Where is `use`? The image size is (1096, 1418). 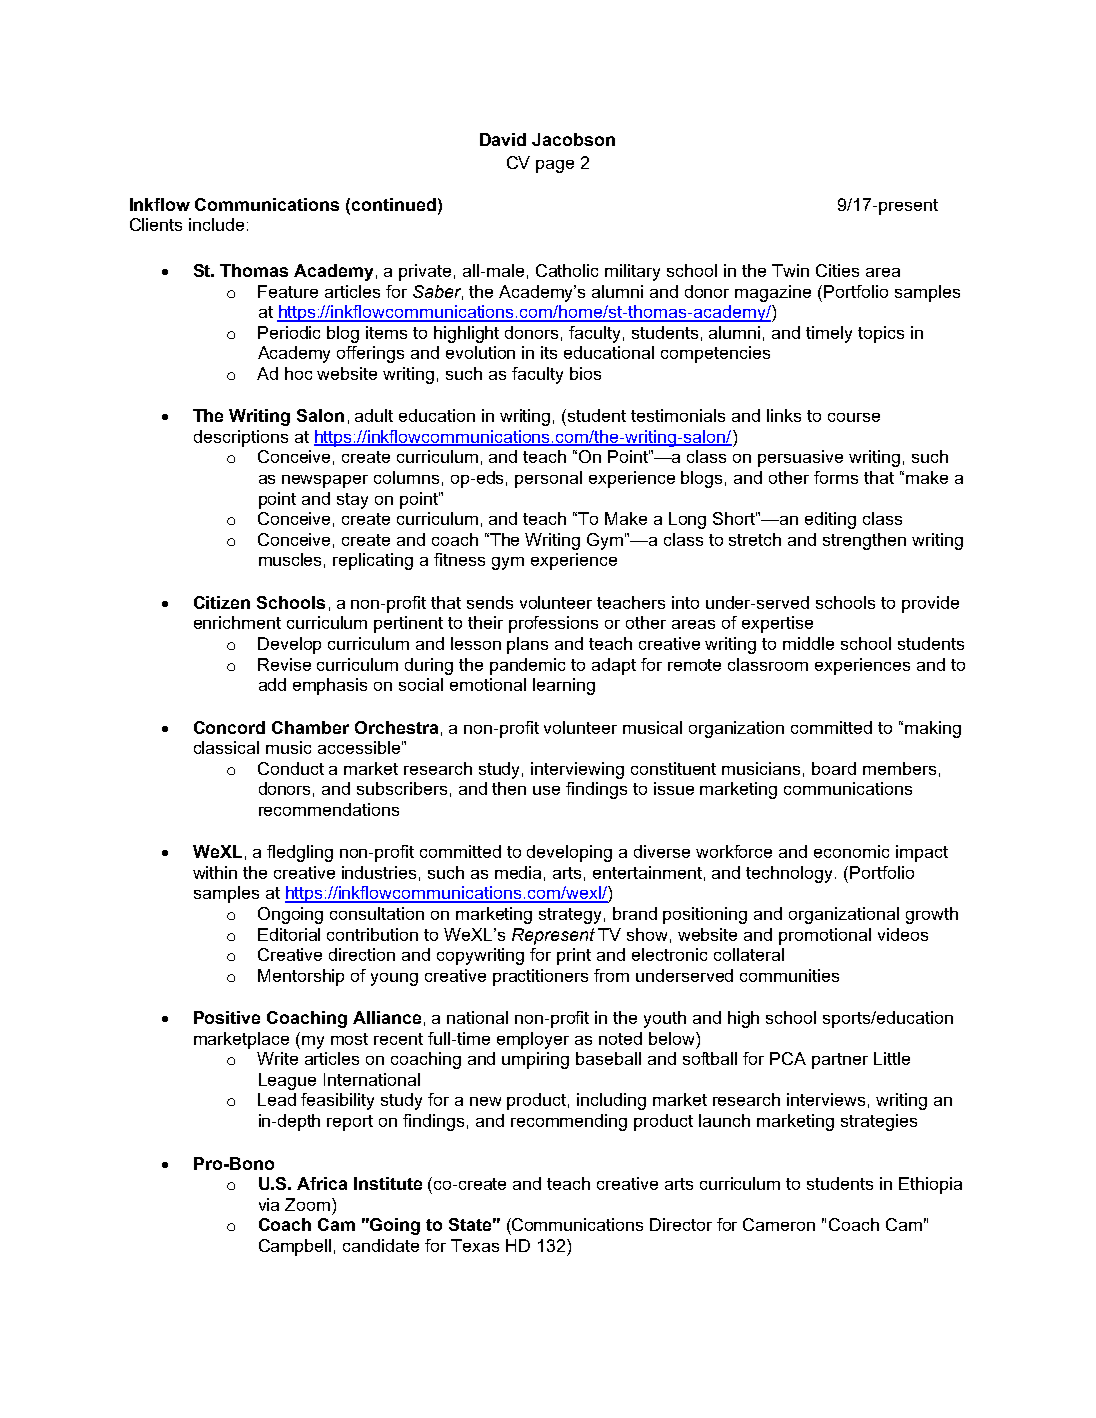
use is located at coordinates (546, 790).
